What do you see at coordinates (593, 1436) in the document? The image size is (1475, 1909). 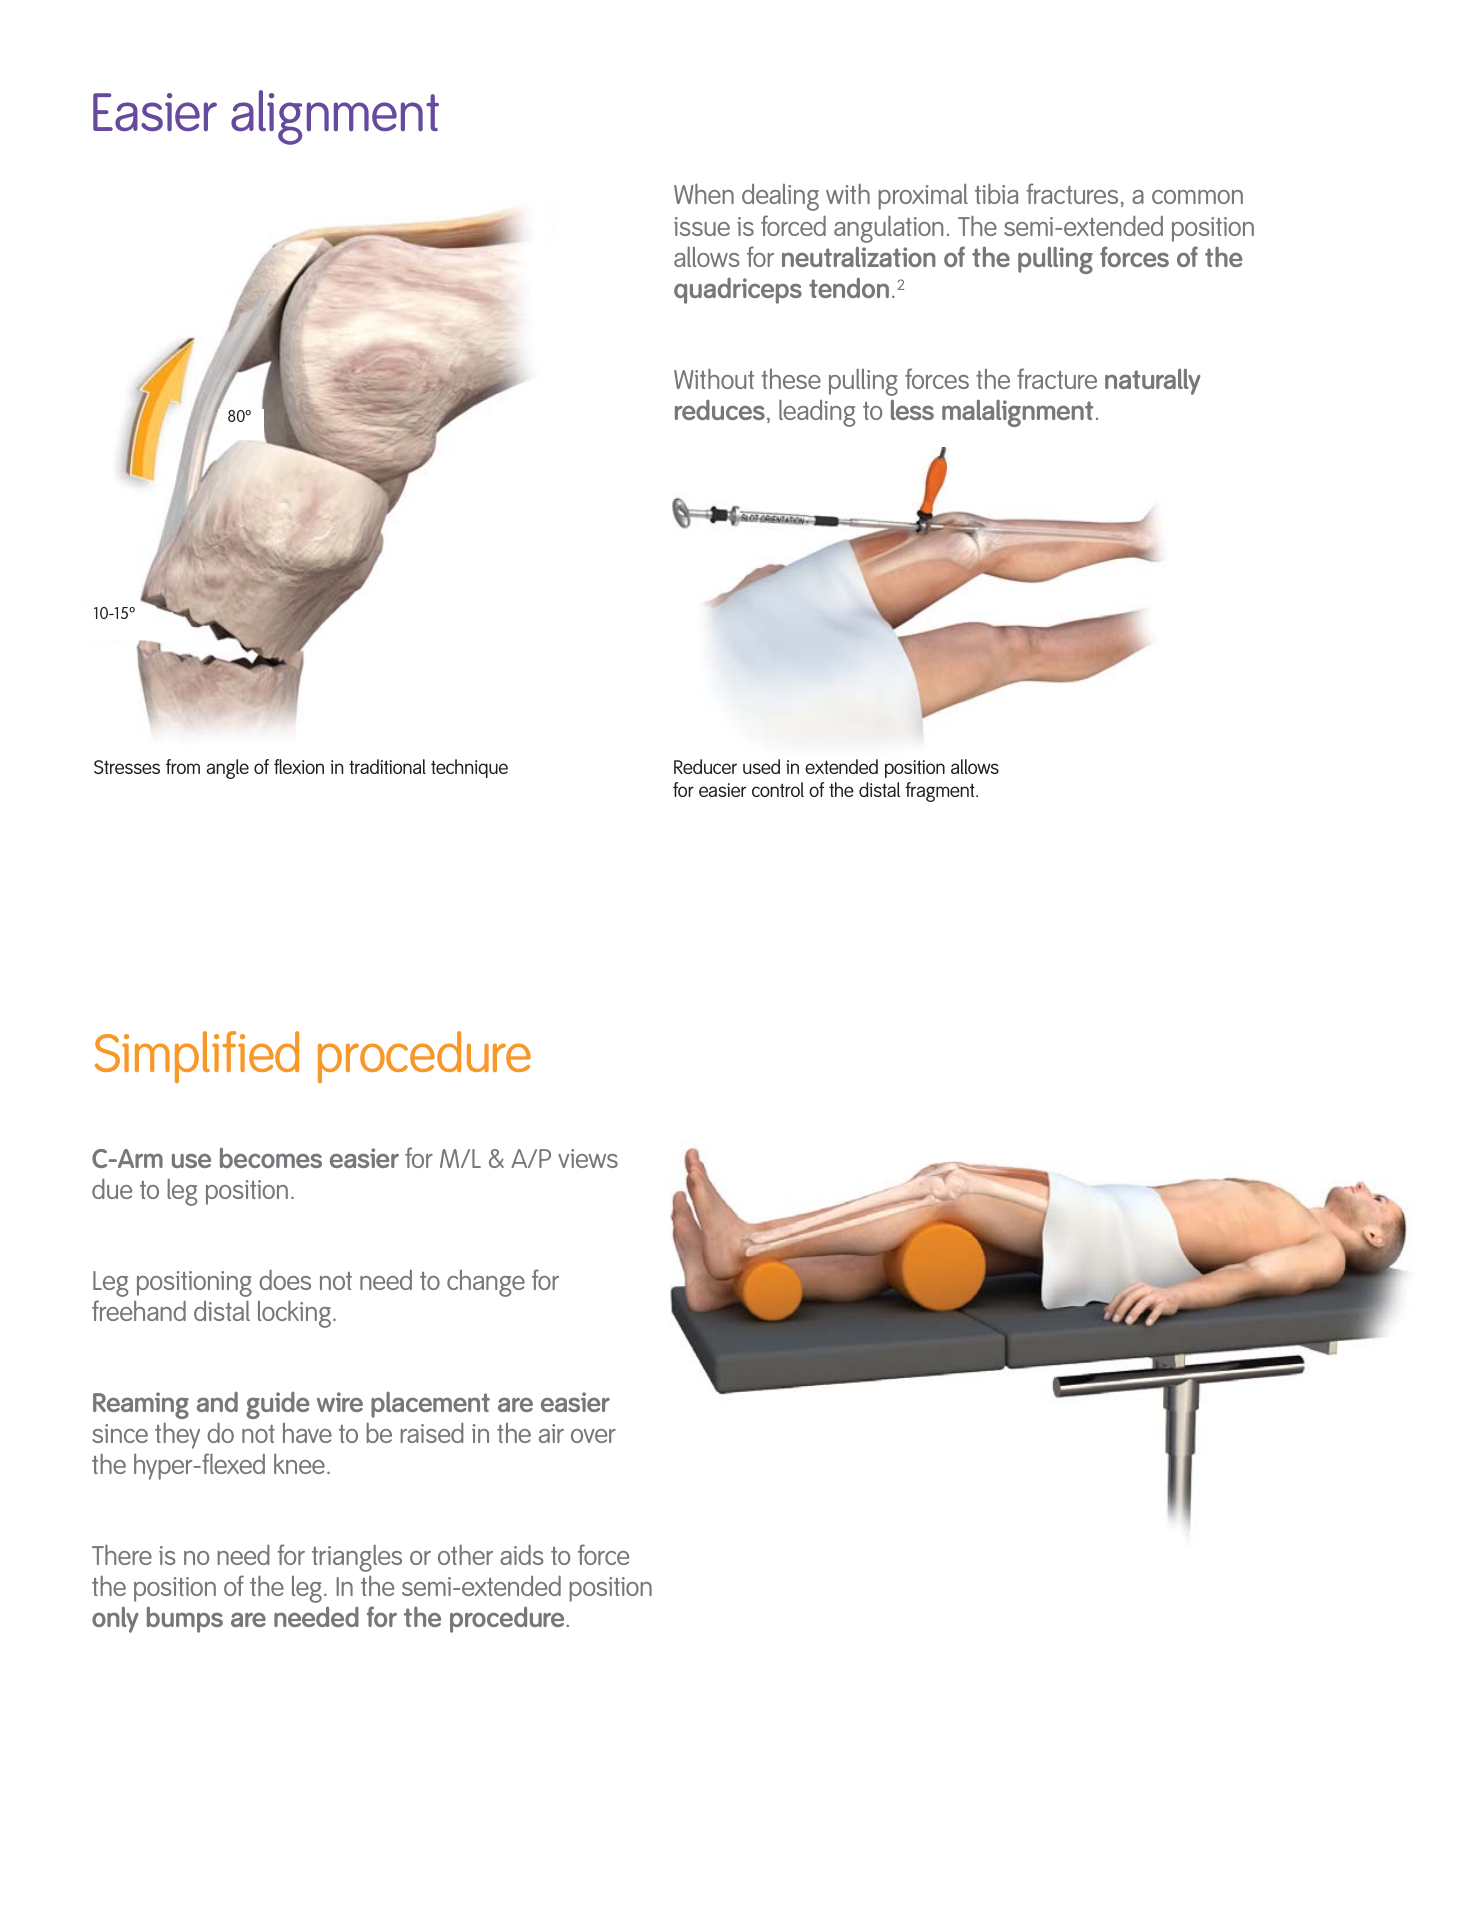 I see `over` at bounding box center [593, 1436].
